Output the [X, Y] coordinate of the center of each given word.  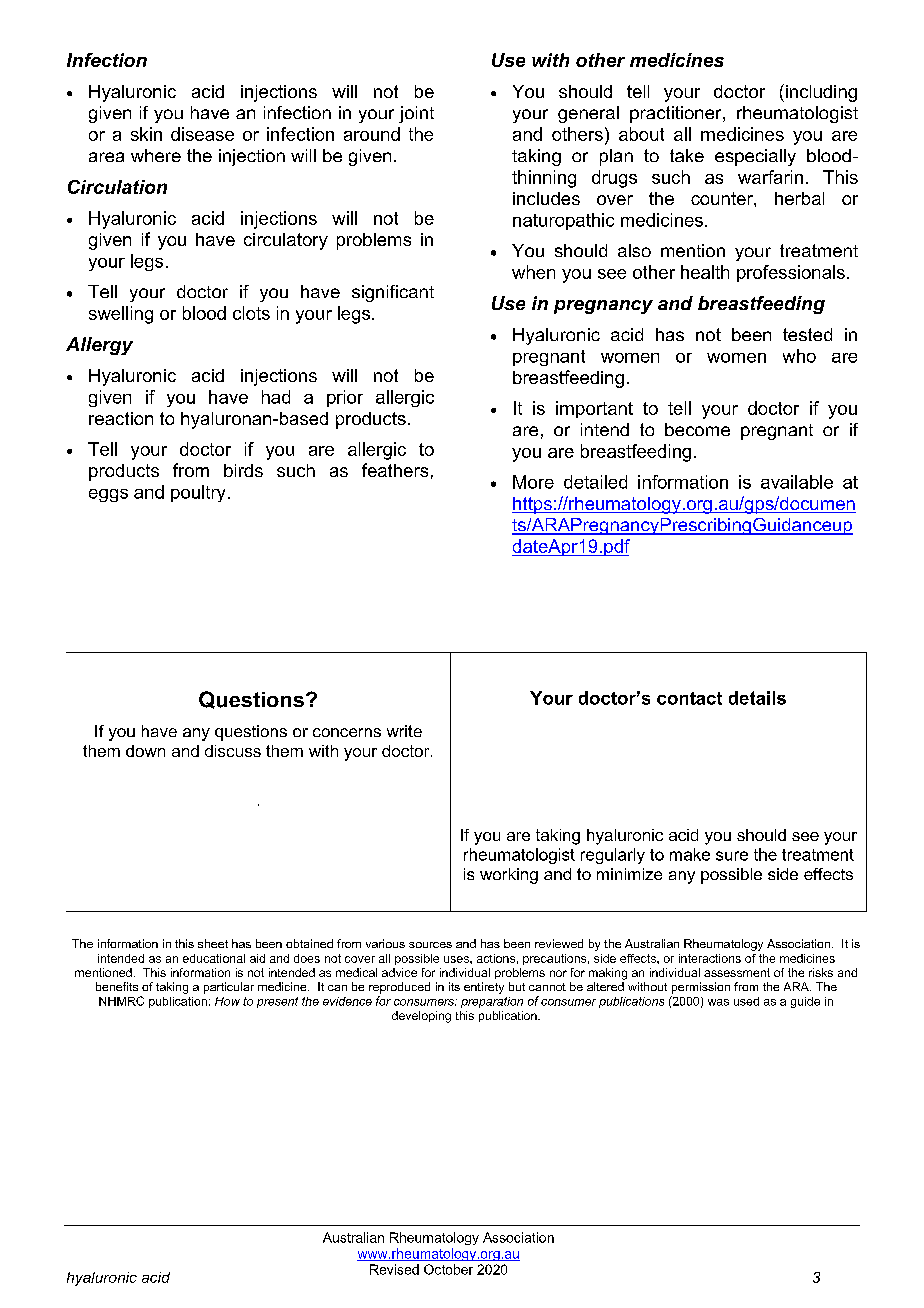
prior [345, 398]
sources [430, 945]
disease [202, 134]
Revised [394, 1269]
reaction [121, 418]
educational [214, 958]
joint [416, 114]
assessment [737, 972]
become [697, 429]
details [757, 698]
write [404, 731]
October [448, 1269]
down [145, 751]
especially [755, 157]
